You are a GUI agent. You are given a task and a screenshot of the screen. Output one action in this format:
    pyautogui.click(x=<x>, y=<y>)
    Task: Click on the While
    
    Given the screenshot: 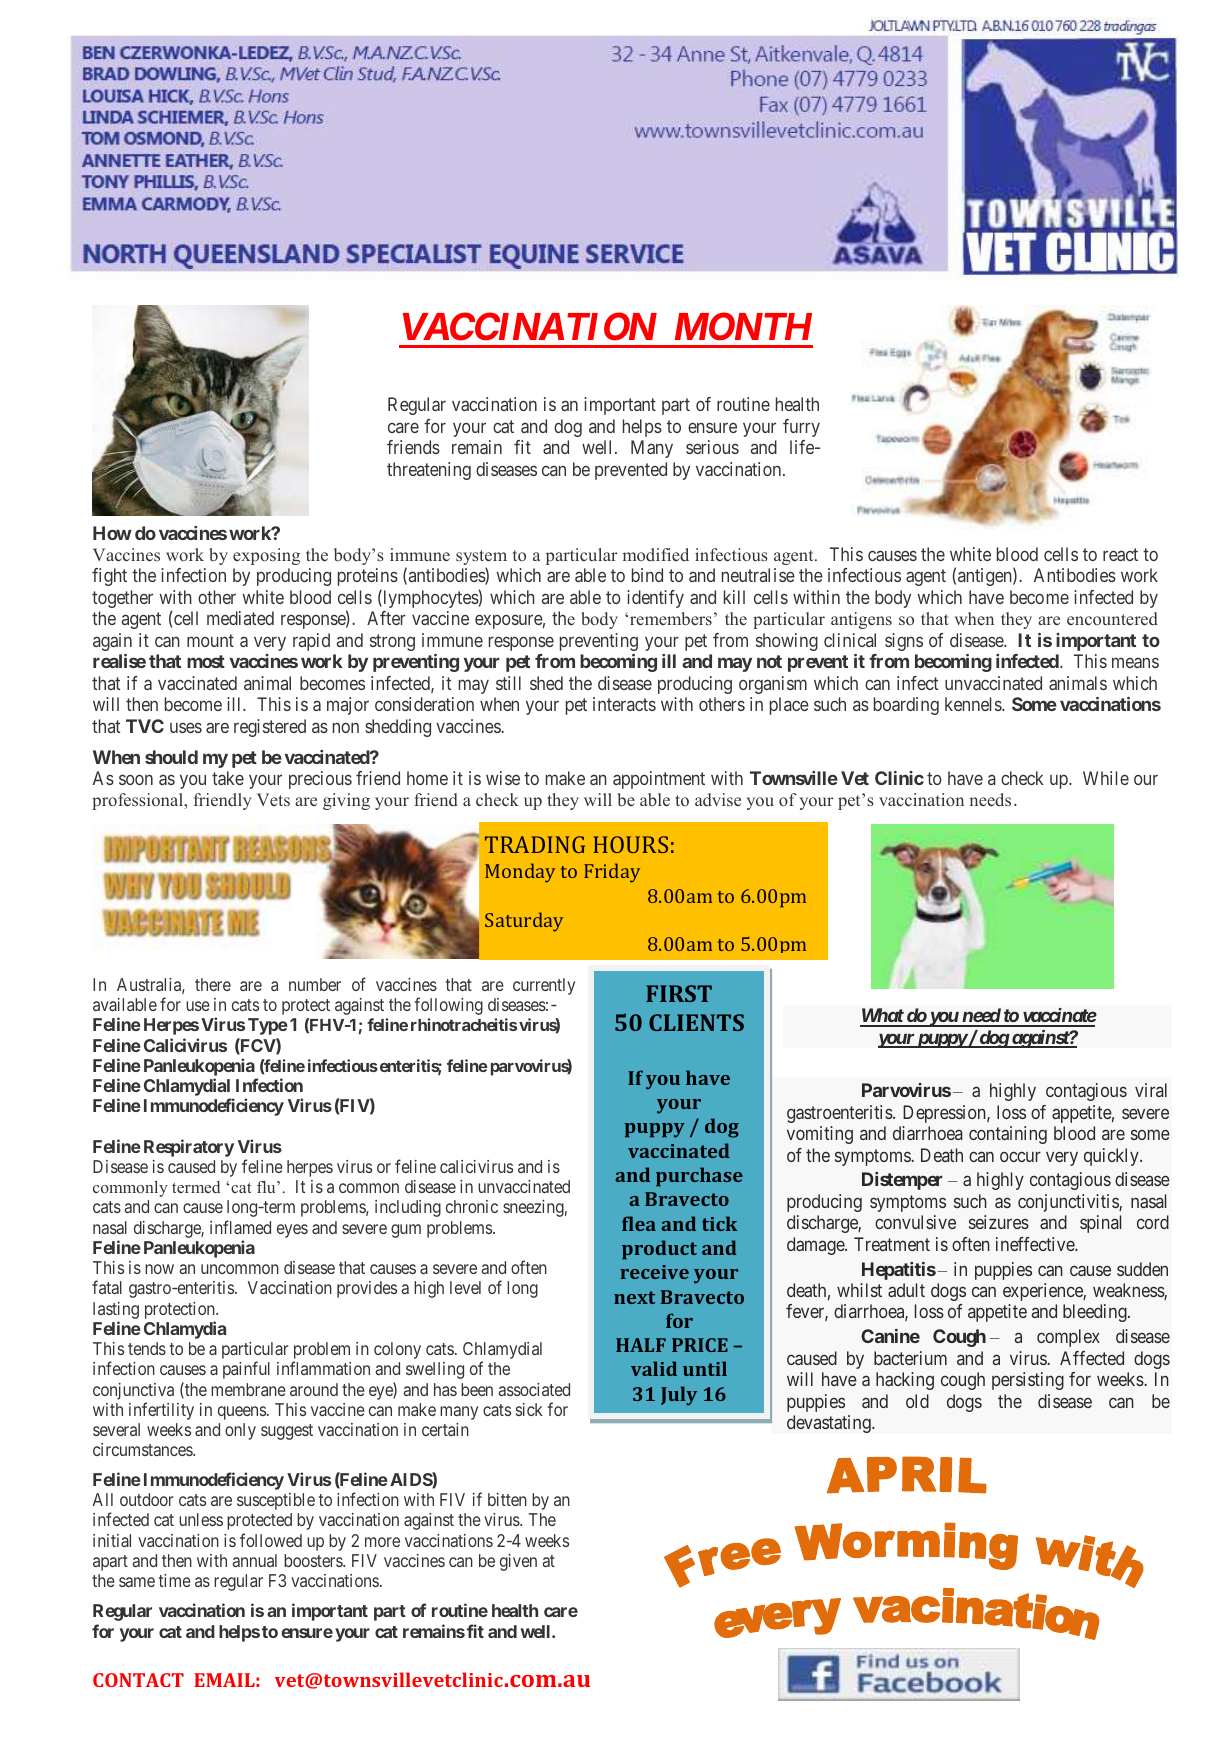 What is the action you would take?
    pyautogui.click(x=1106, y=778)
